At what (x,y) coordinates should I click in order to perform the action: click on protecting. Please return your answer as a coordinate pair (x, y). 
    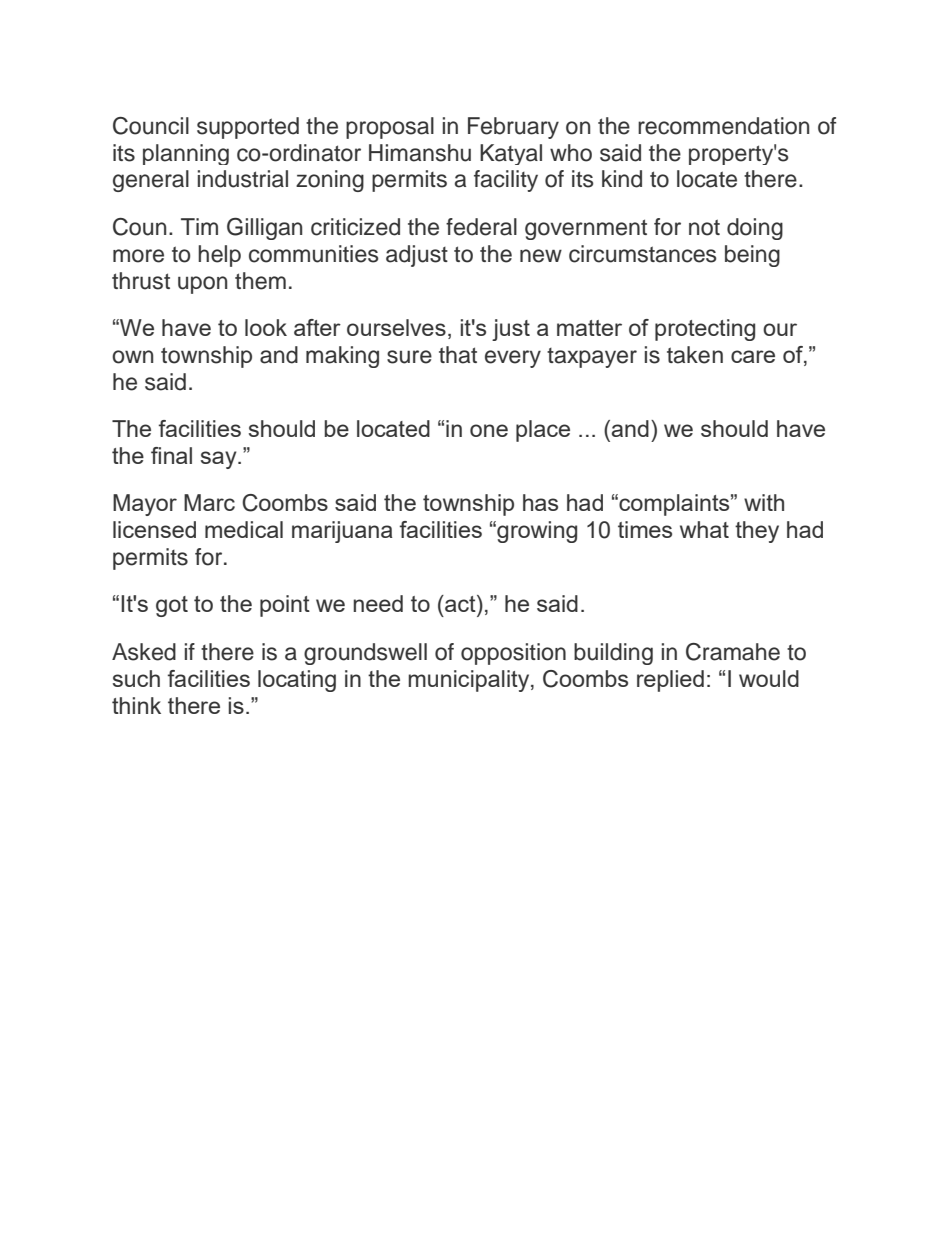
    Looking at the image, I should click on (705, 330).
